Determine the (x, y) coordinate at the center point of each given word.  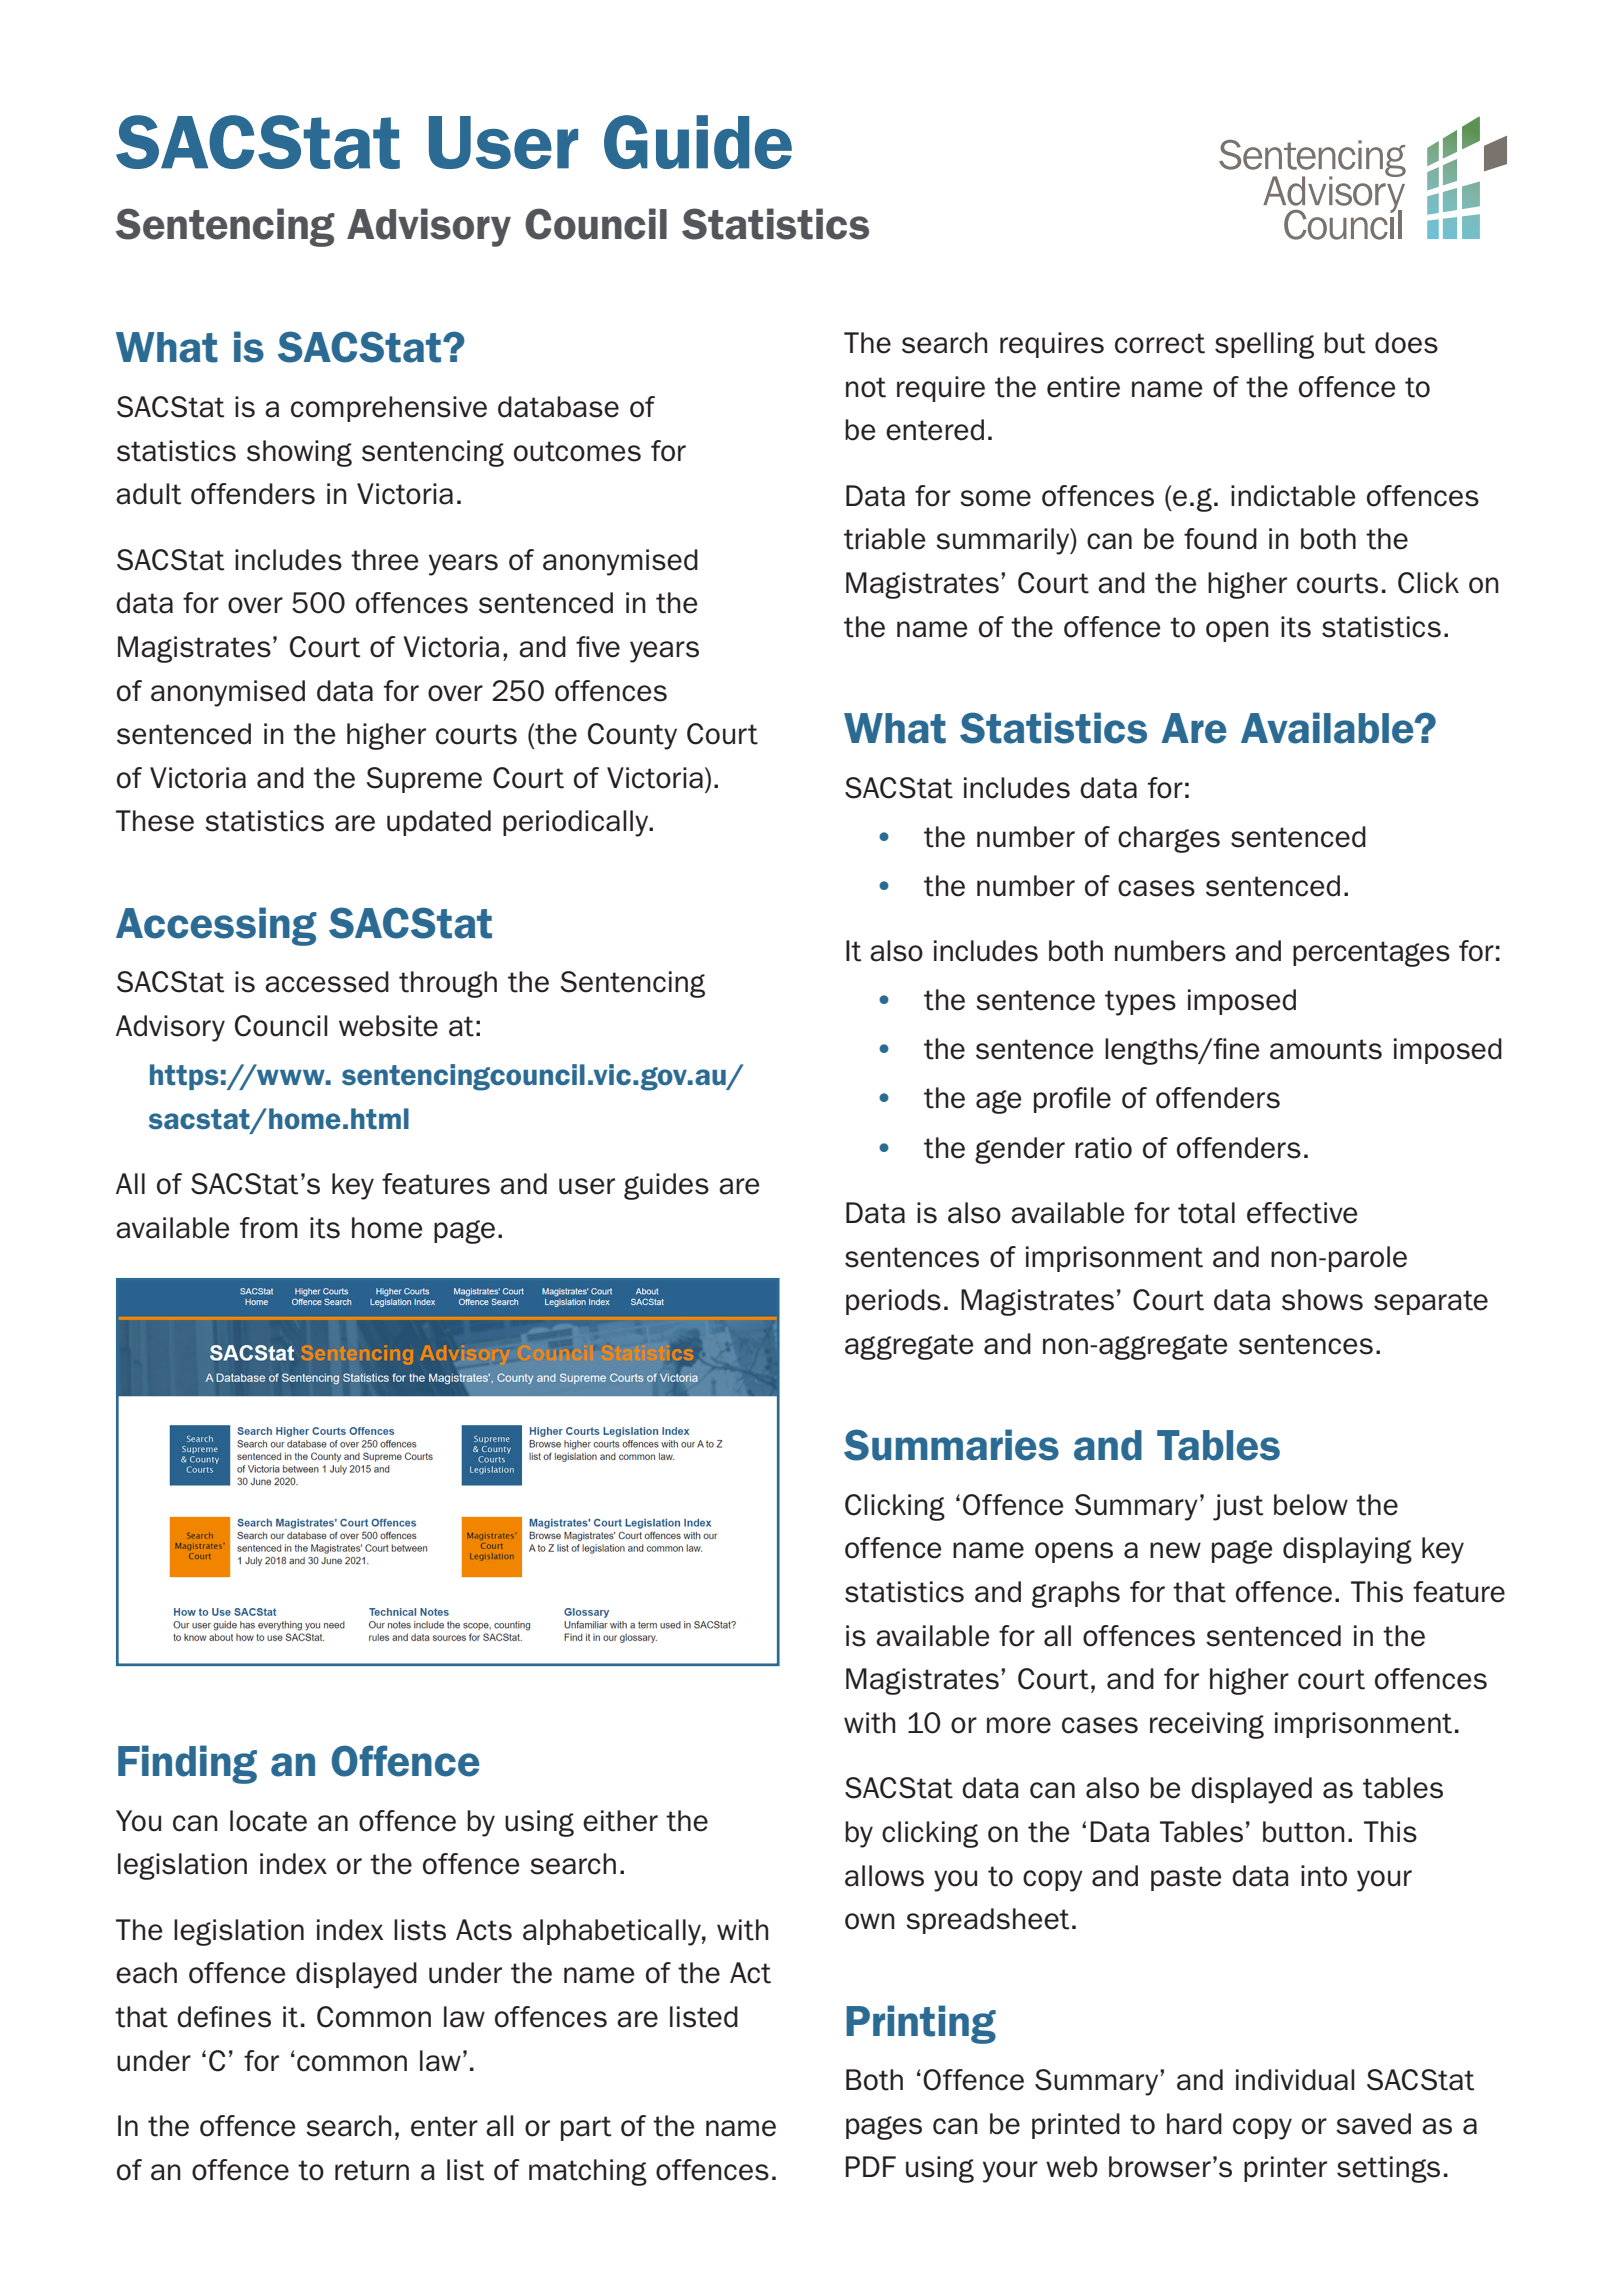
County (632, 736)
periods (893, 1302)
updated (439, 823)
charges (1169, 839)
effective (1302, 1213)
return (372, 2170)
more (1019, 1725)
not (866, 387)
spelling (1264, 345)
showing (299, 453)
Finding (187, 1764)
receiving (1207, 1725)
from (269, 1228)
